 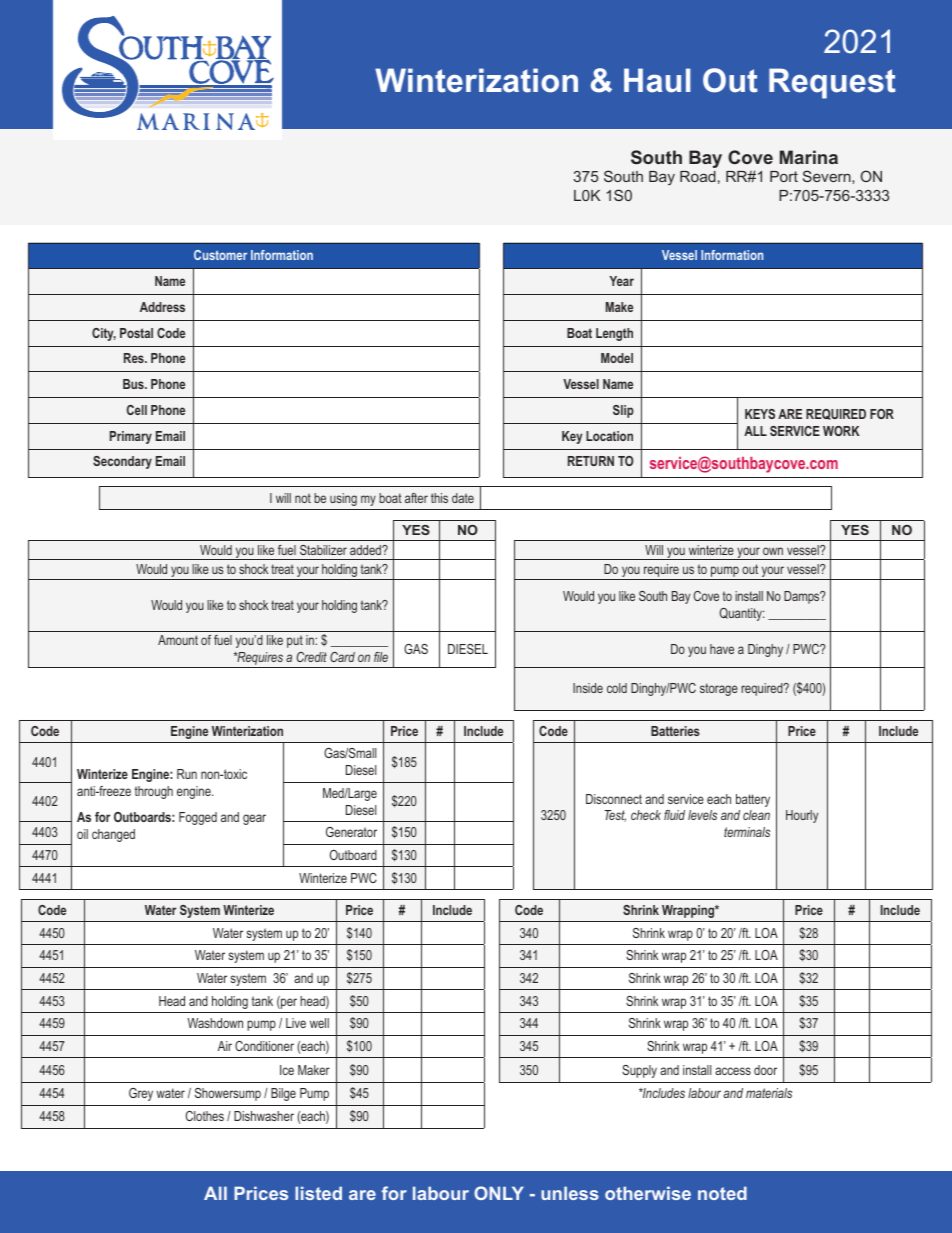 What do you see at coordinates (760, 414) in the screenshot?
I see `KEYS` at bounding box center [760, 414].
